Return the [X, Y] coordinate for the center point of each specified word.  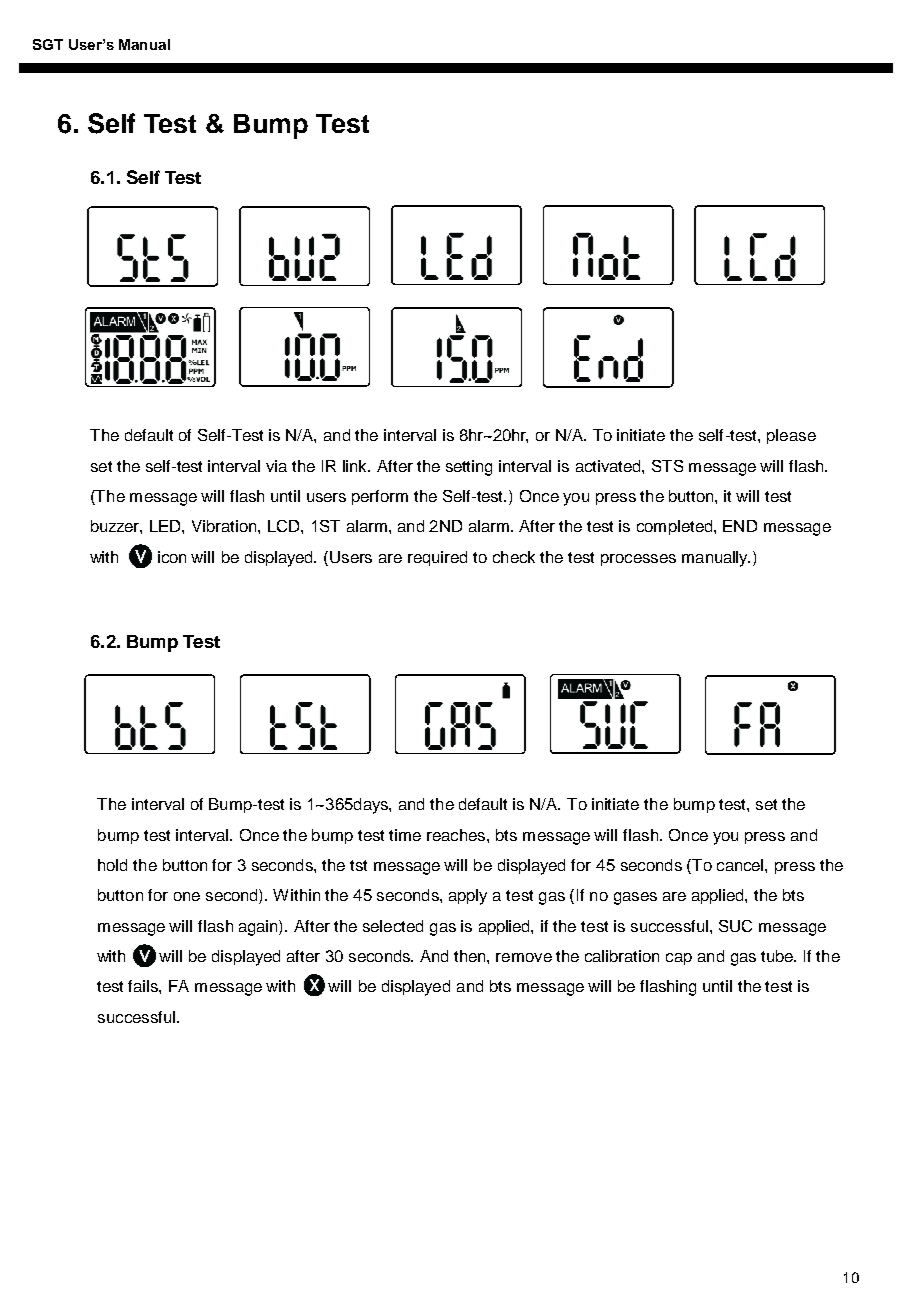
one [187, 896]
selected [393, 926]
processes [638, 560]
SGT [48, 44]
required [437, 558]
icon [172, 557]
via [276, 466]
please [791, 436]
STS [667, 466]
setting [469, 468]
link [356, 466]
